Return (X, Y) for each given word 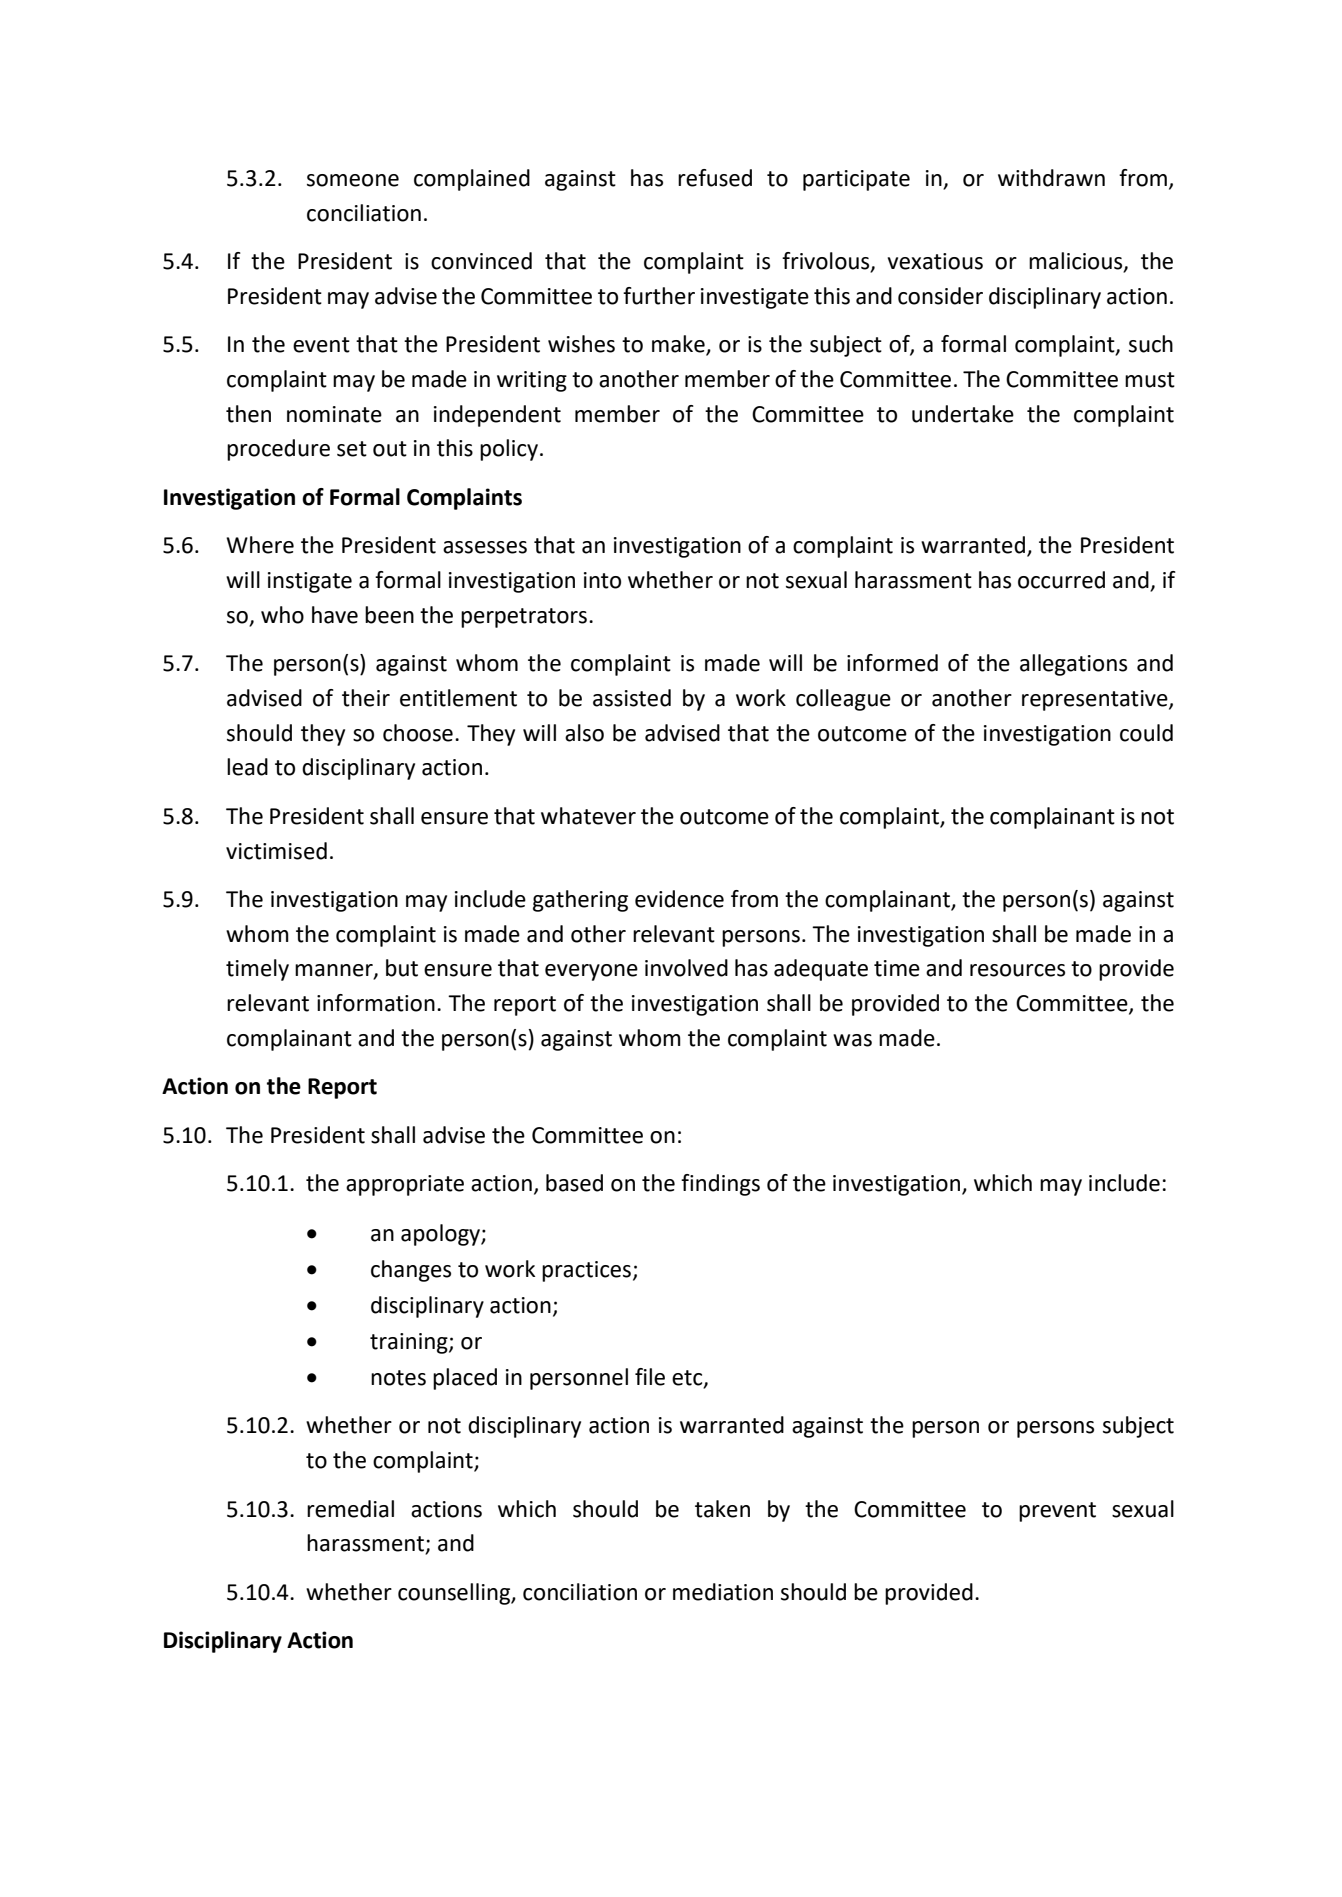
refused (715, 178)
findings (720, 1185)
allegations (1073, 665)
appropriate (405, 1185)
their (366, 698)
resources (1017, 970)
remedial (350, 1509)
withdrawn (1051, 178)
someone (353, 180)
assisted (632, 698)
